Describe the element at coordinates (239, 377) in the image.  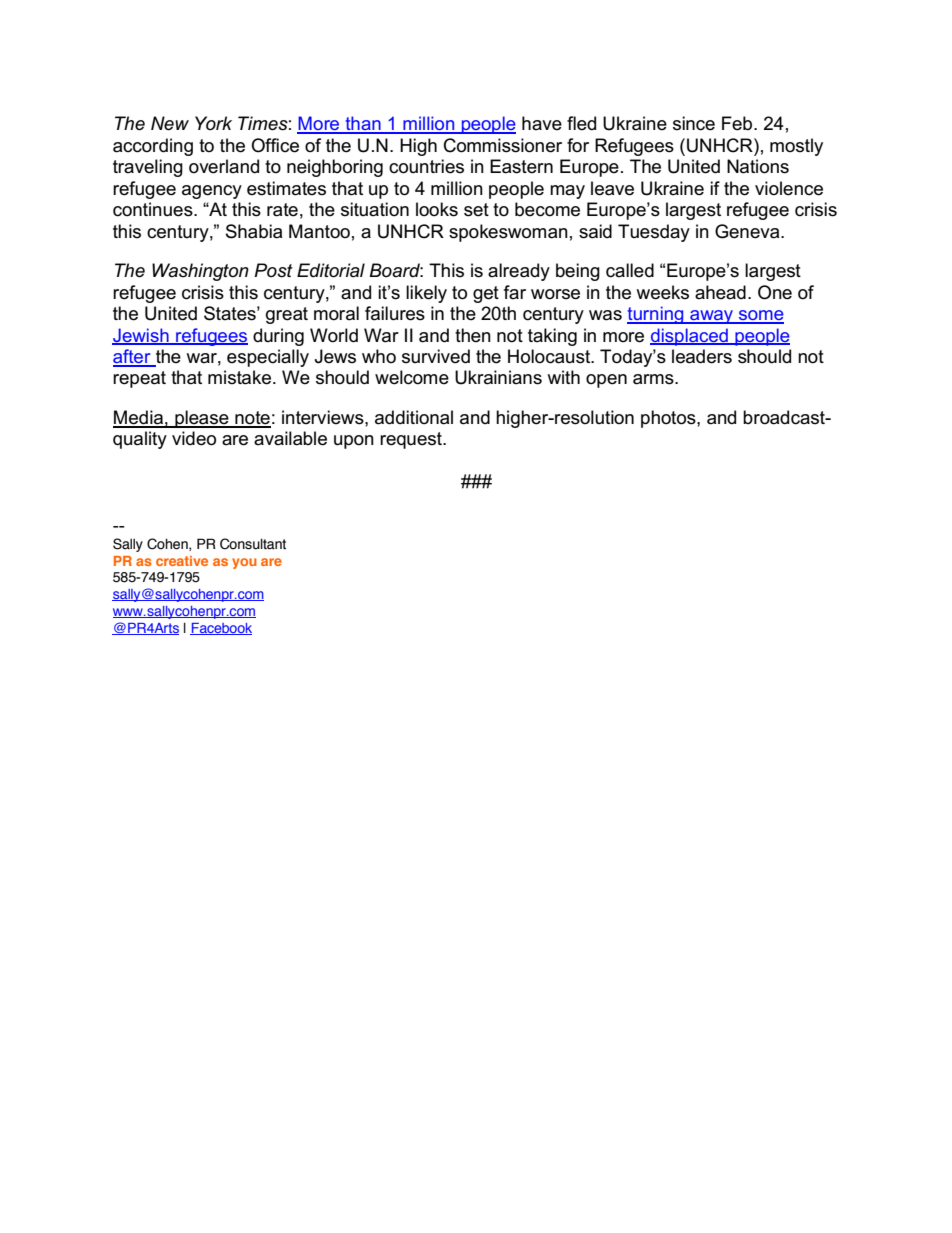
I see `mistake` at that location.
